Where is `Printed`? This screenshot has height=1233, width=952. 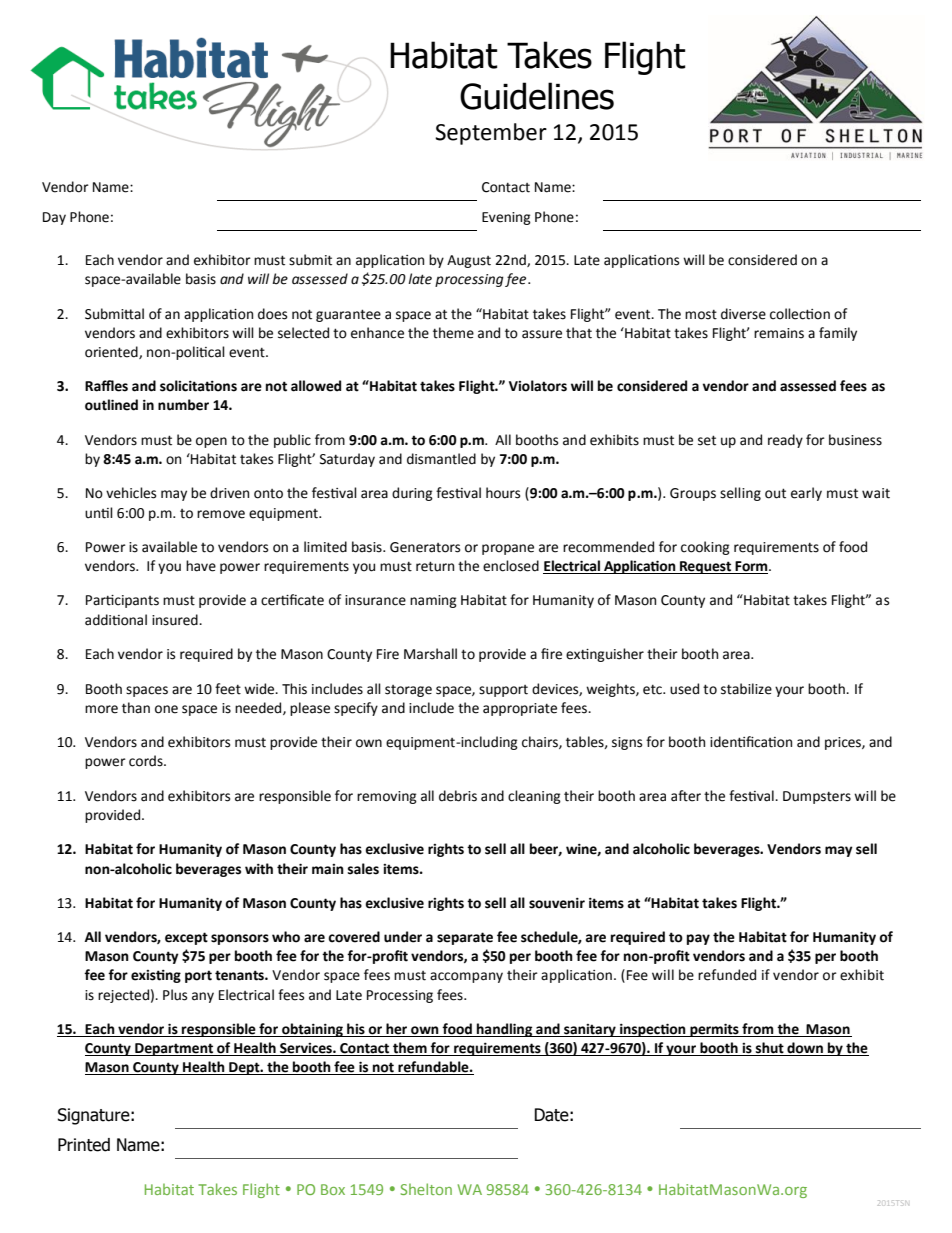
Printed is located at coordinates (84, 1145).
